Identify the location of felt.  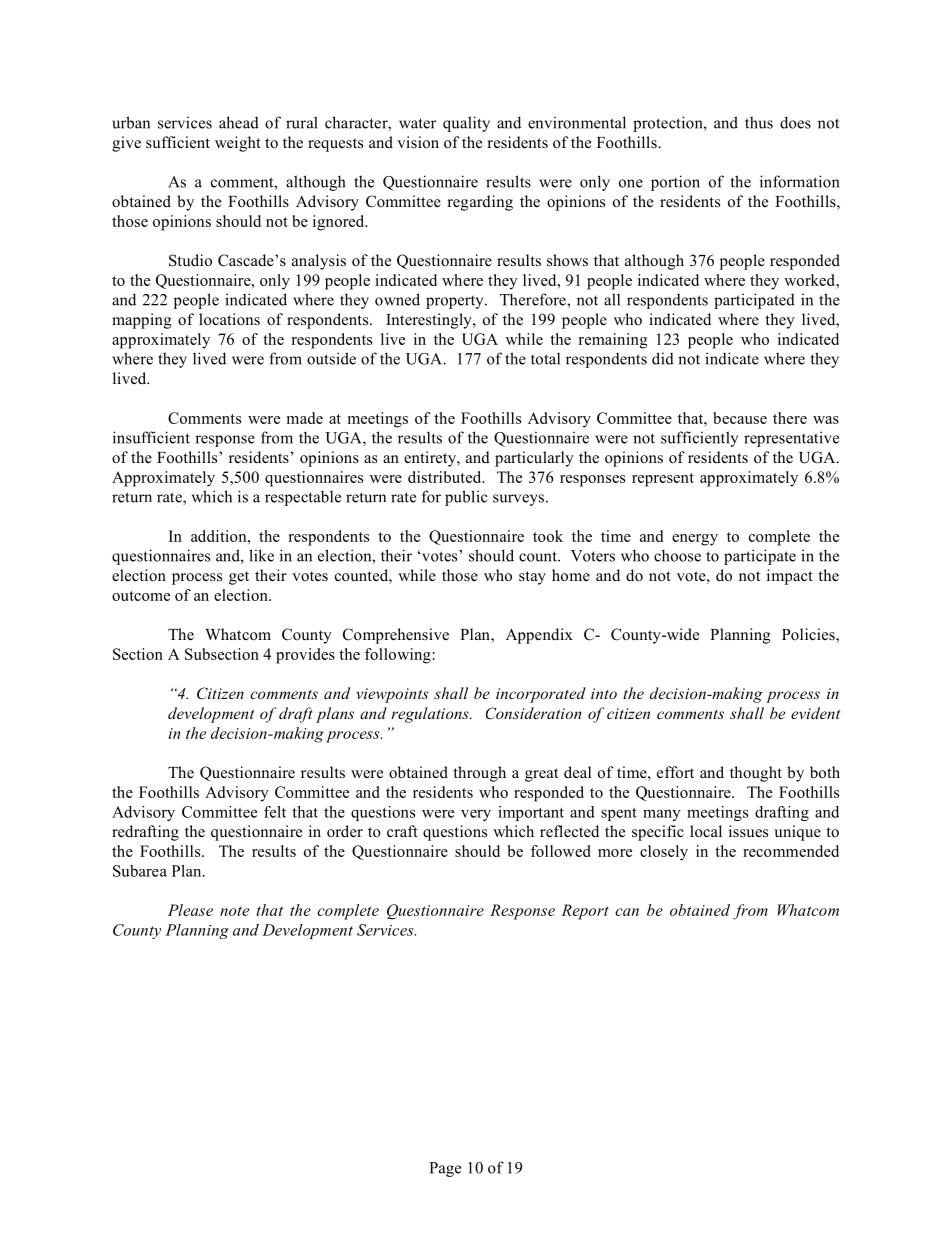
(275, 812).
